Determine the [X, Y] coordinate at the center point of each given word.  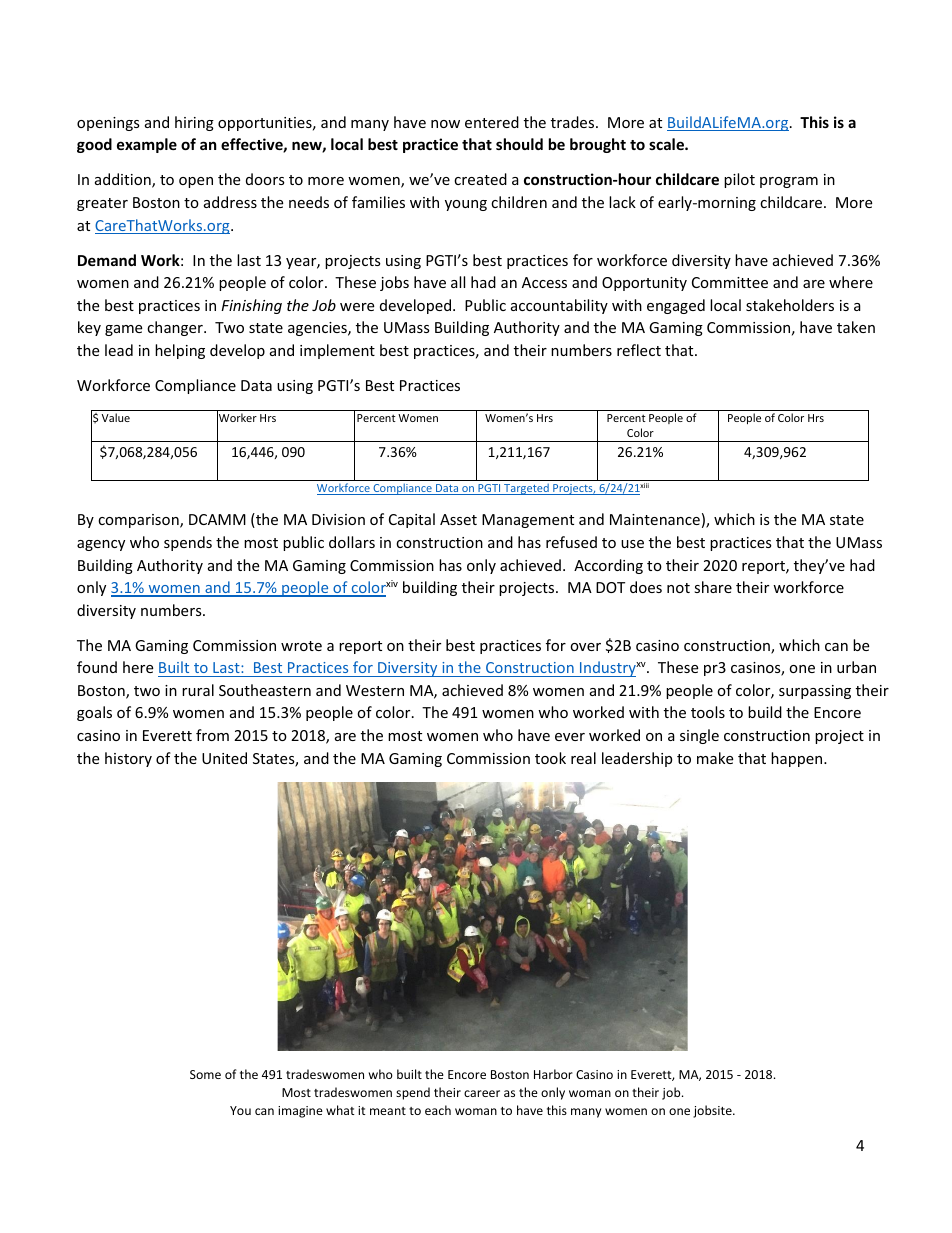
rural [198, 690]
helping [180, 351]
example [147, 145]
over [585, 647]
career [482, 1093]
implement [337, 351]
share [713, 587]
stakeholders [790, 305]
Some [205, 1074]
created [480, 179]
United [224, 758]
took [550, 758]
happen [798, 759]
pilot [739, 180]
